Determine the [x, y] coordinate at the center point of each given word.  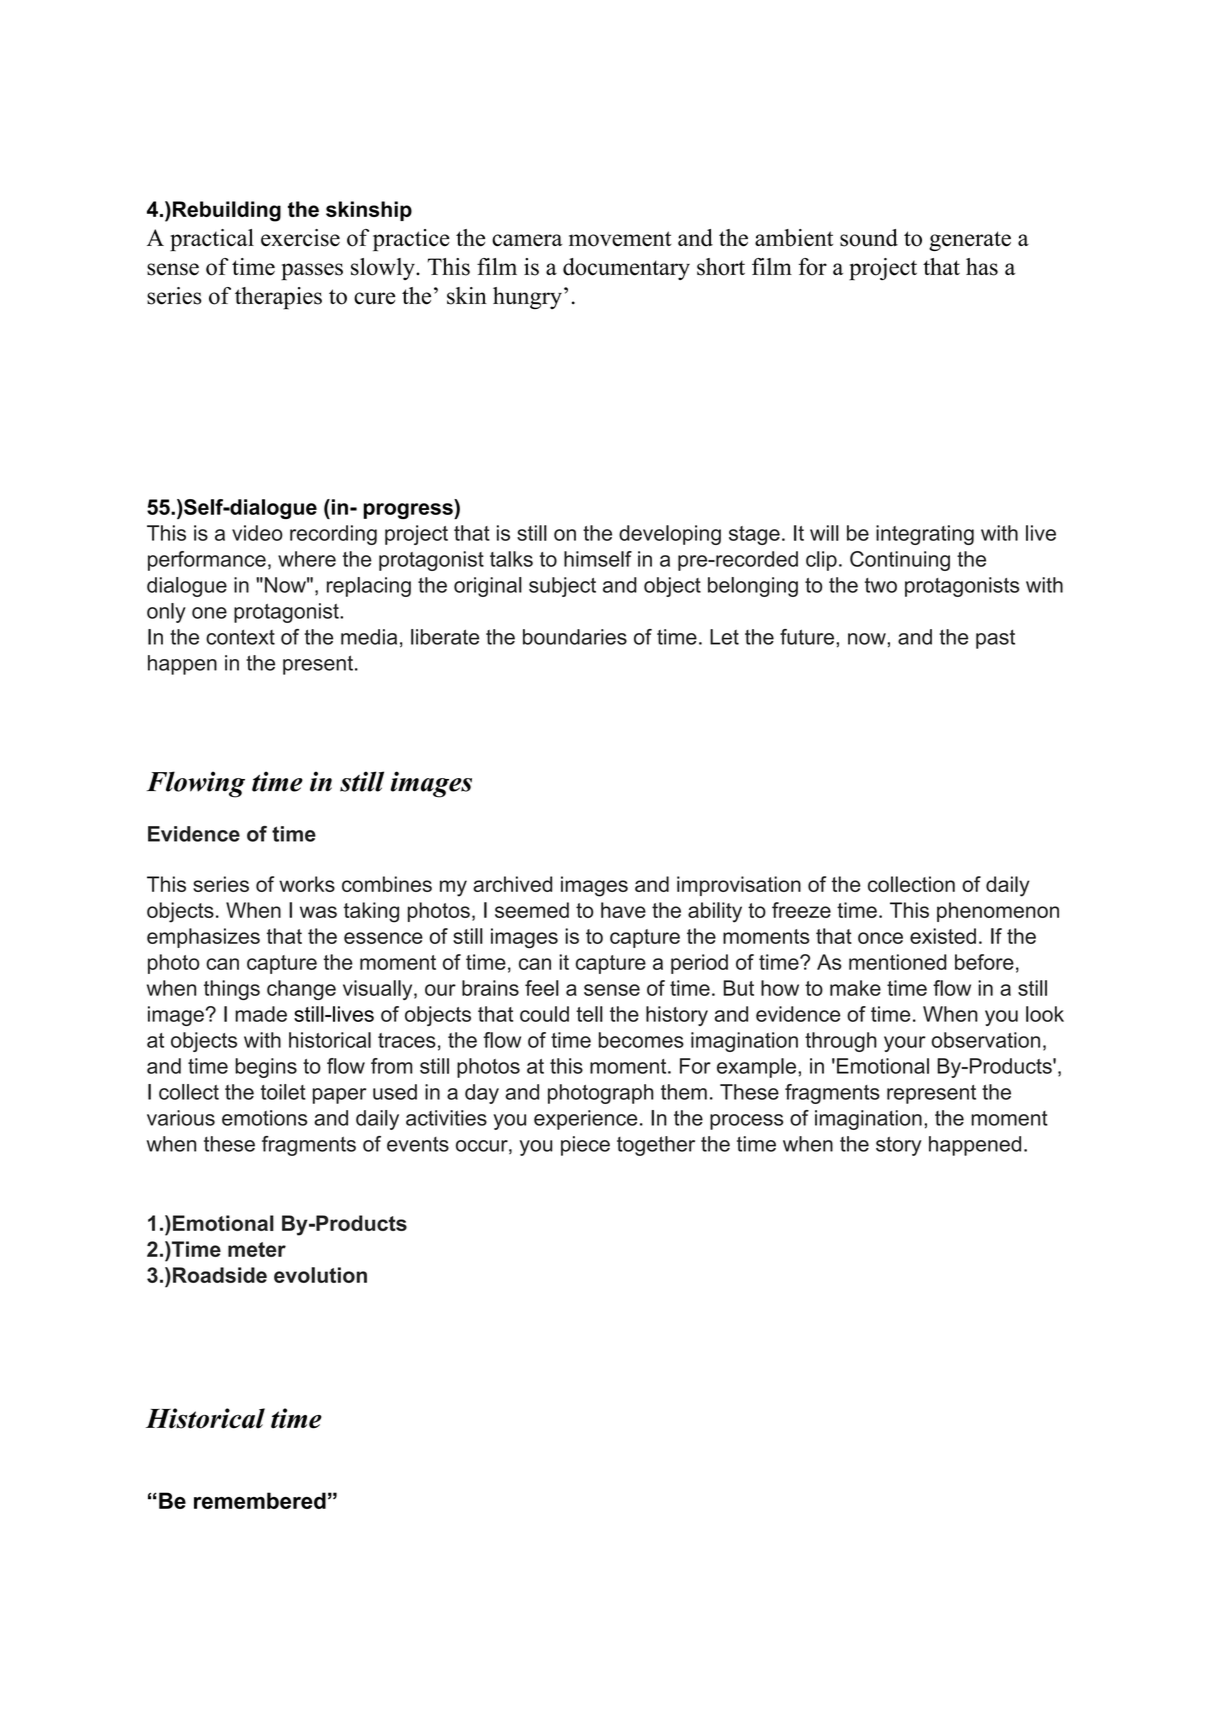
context [240, 637]
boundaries [575, 637]
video [257, 533]
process [746, 1122]
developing [670, 535]
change [301, 990]
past [995, 639]
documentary [626, 269]
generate [970, 241]
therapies [278, 298]
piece [585, 1146]
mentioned [897, 962]
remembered [260, 1500]
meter [257, 1249]
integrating [925, 535]
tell [589, 1014]
